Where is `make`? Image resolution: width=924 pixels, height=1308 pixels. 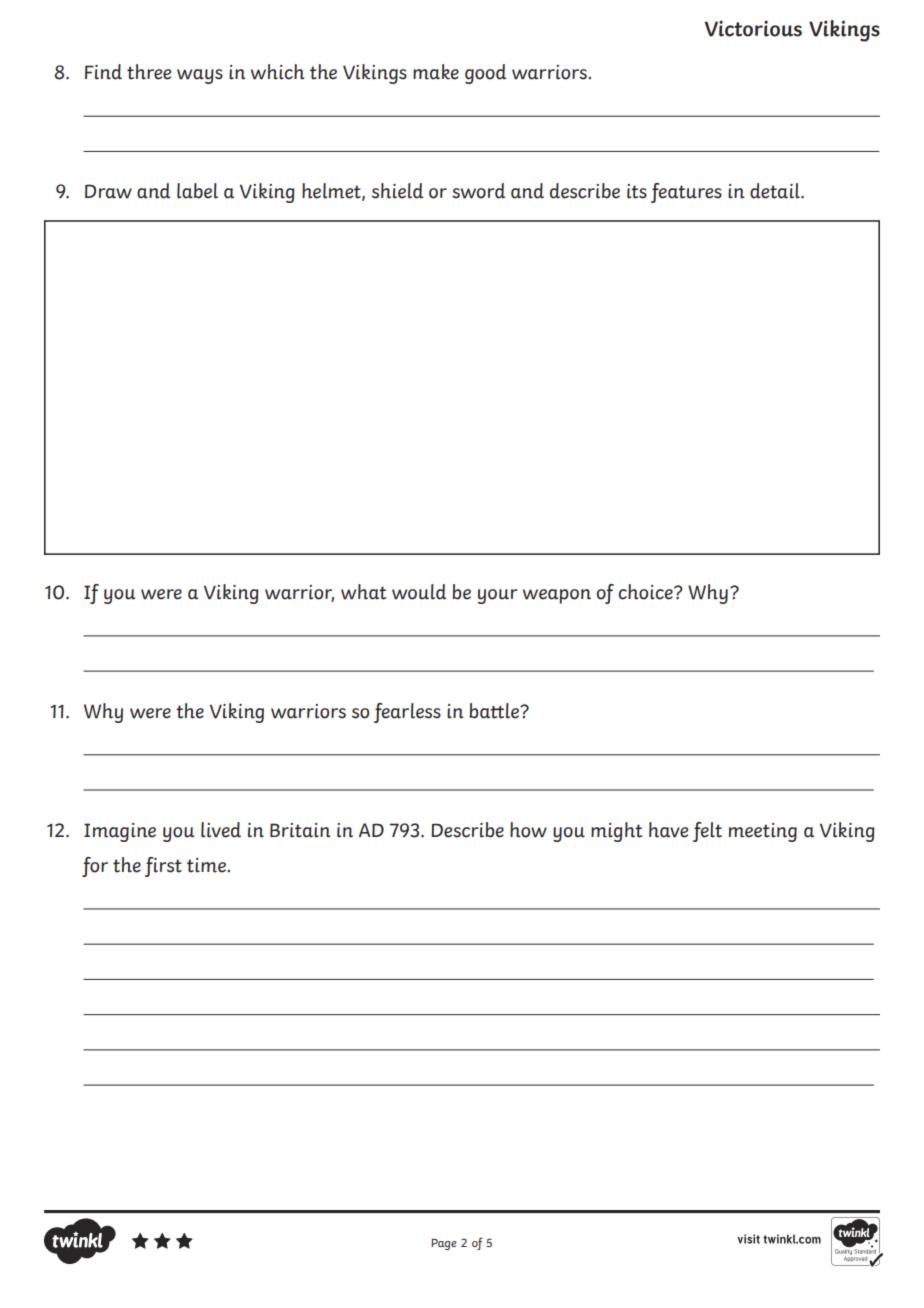
make is located at coordinates (436, 72).
